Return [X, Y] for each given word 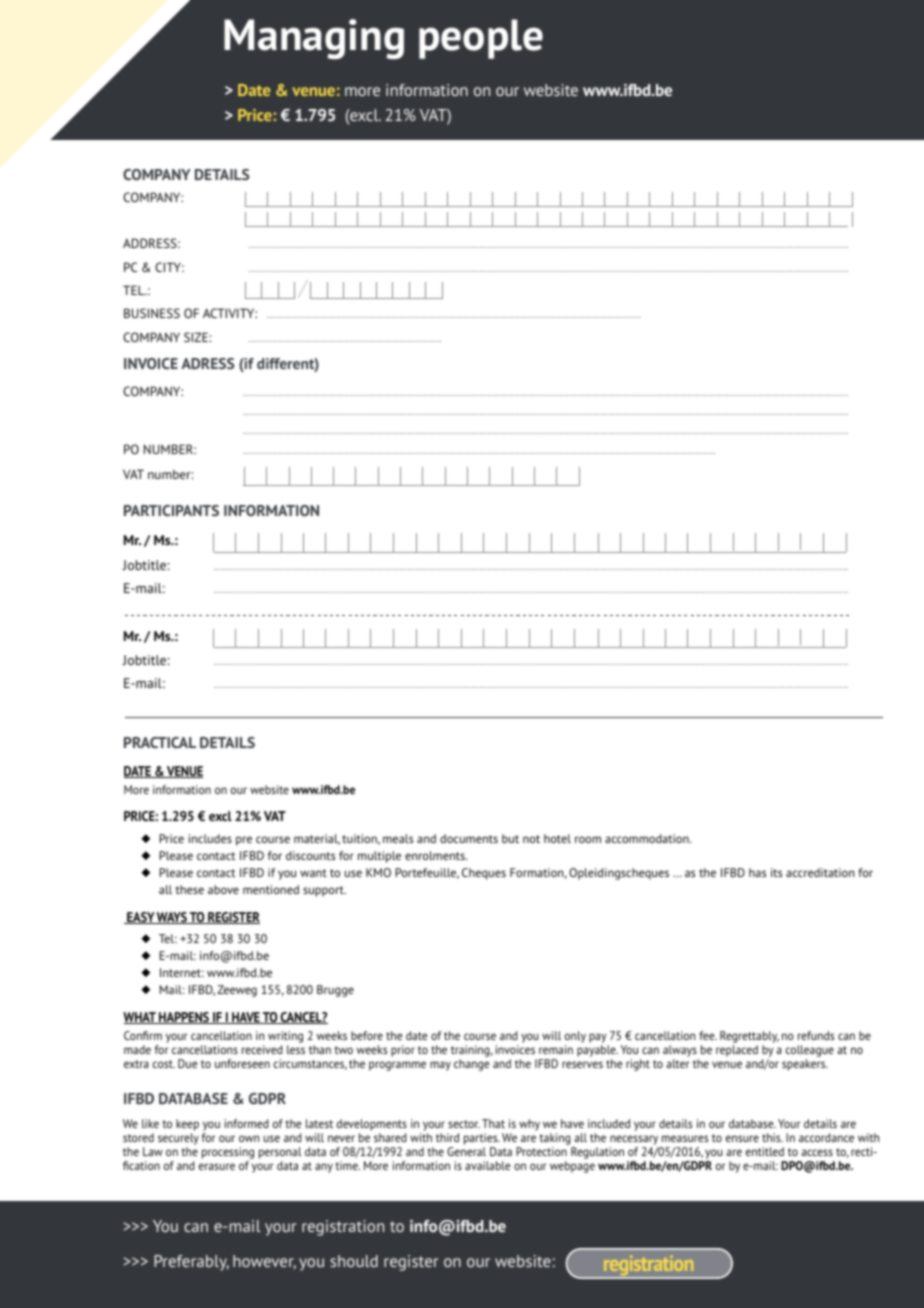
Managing [314, 39]
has [757, 872]
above [223, 889]
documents [469, 838]
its [776, 872]
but [510, 838]
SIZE [197, 337]
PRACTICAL [160, 742]
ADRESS [207, 363]
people [481, 39]
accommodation [648, 838]
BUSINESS [152, 313]
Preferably [191, 1263]
